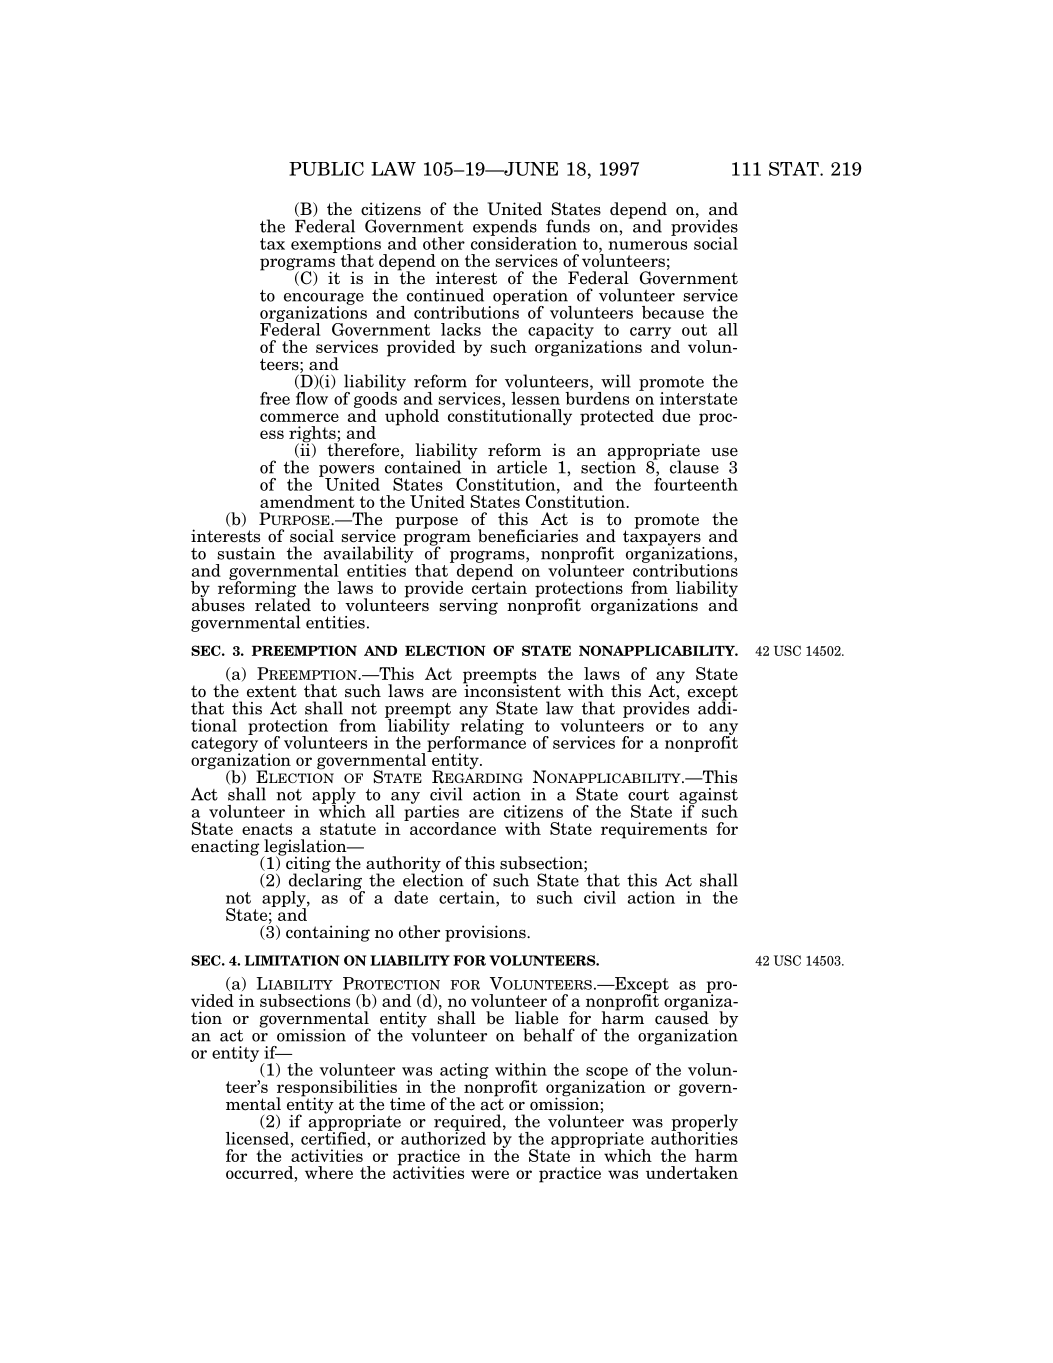  What do you see at coordinates (694, 1137) in the image?
I see `authorities` at bounding box center [694, 1137].
